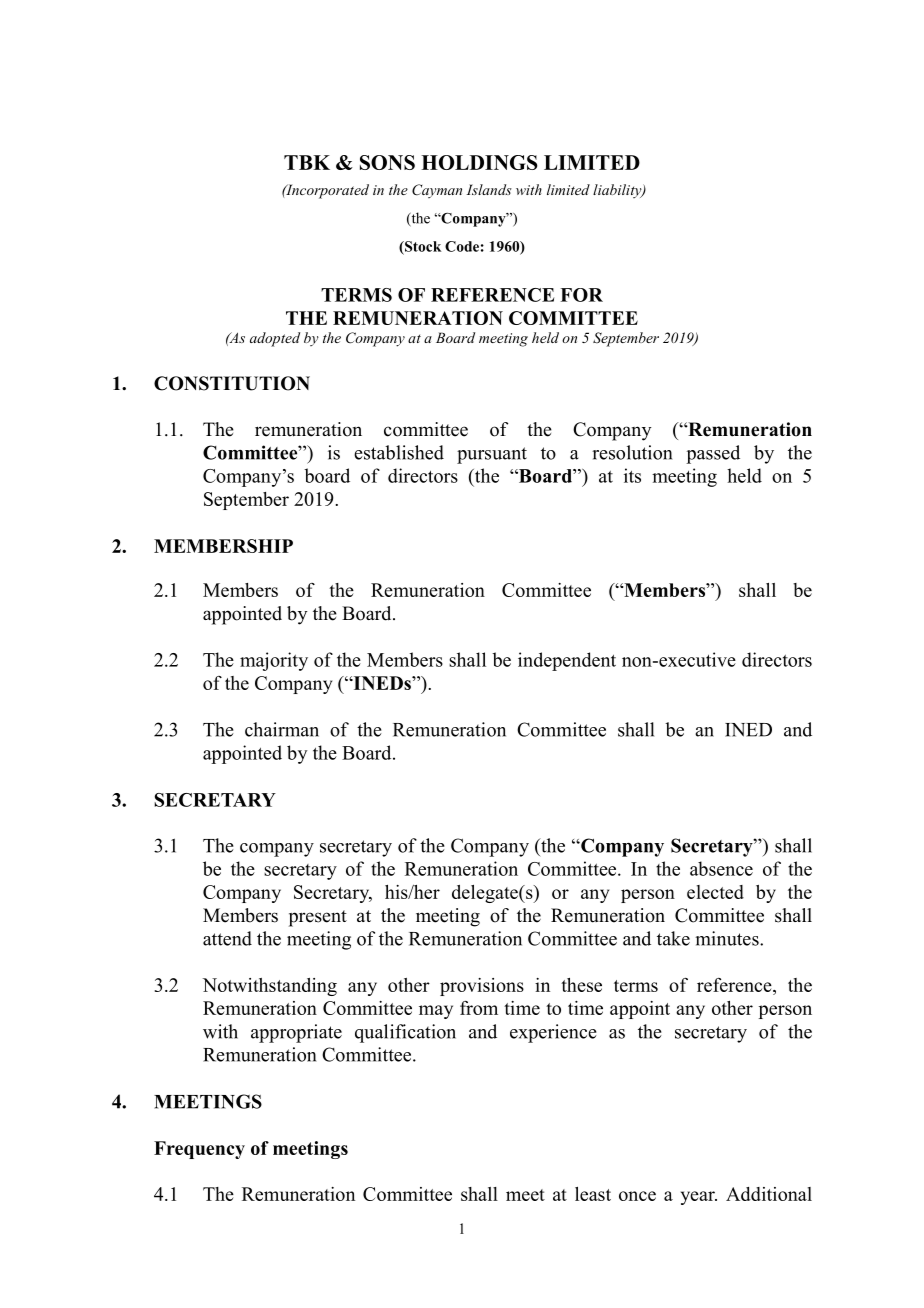 The image size is (924, 1308). Describe the element at coordinates (482, 987) in the page. I see `provisions` at that location.
